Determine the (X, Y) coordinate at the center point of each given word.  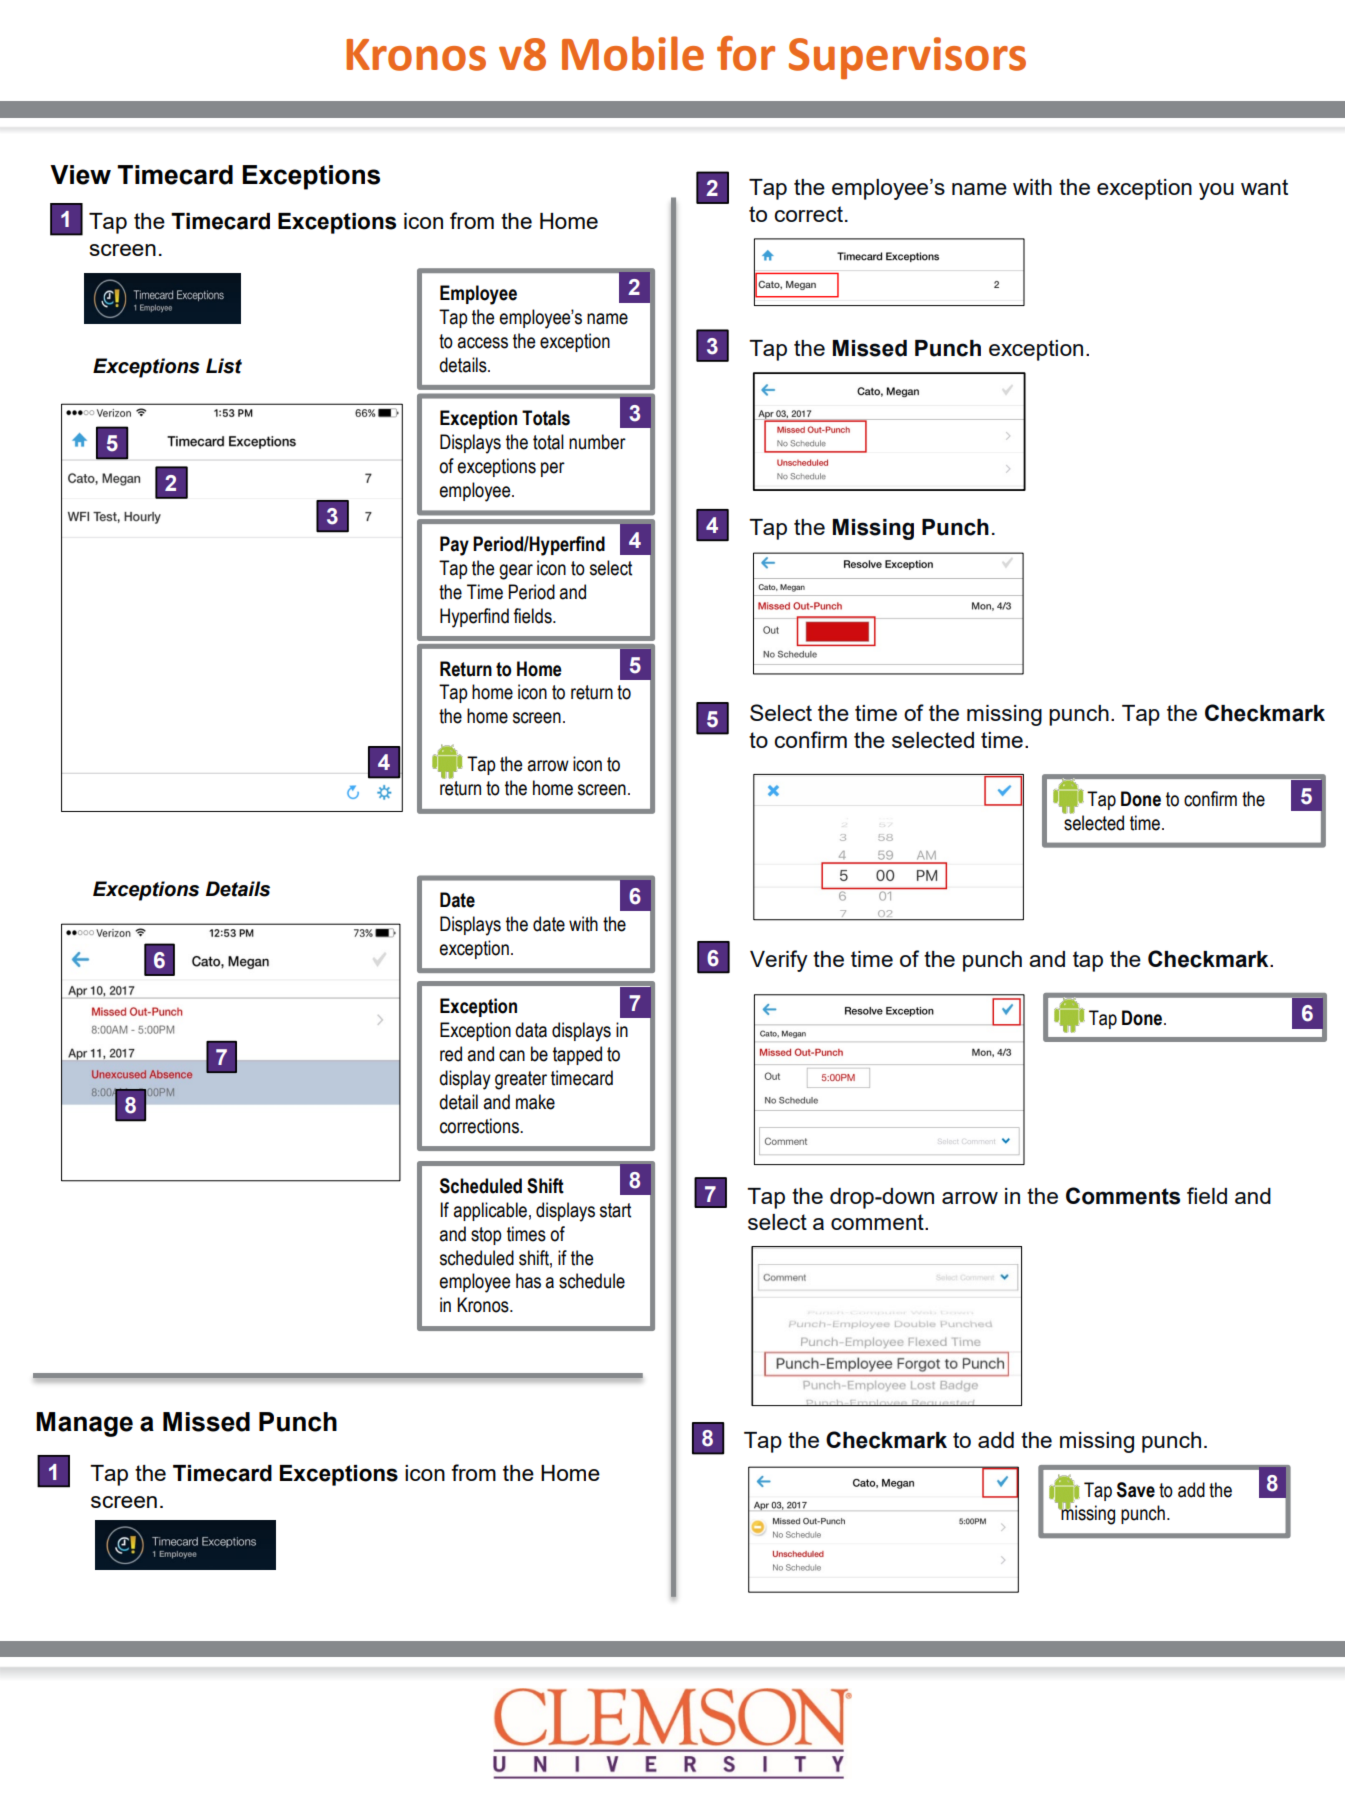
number (597, 442)
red (451, 1054)
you (1216, 191)
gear (516, 572)
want (1264, 187)
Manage (84, 1424)
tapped (577, 1055)
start (615, 1210)
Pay (454, 546)
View (80, 175)
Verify (779, 961)
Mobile (633, 53)
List (224, 366)
